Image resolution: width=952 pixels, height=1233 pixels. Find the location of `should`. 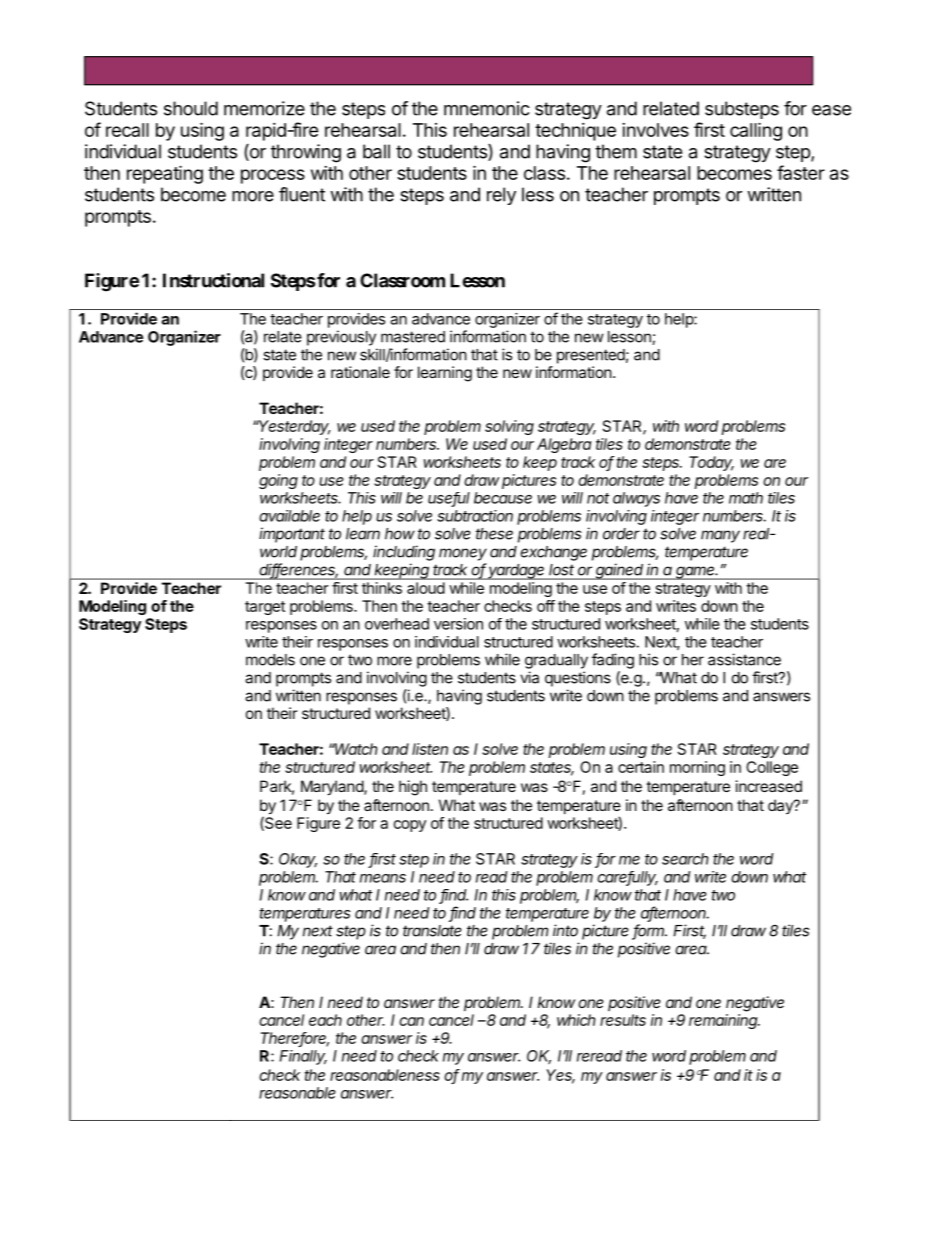

should is located at coordinates (191, 108).
